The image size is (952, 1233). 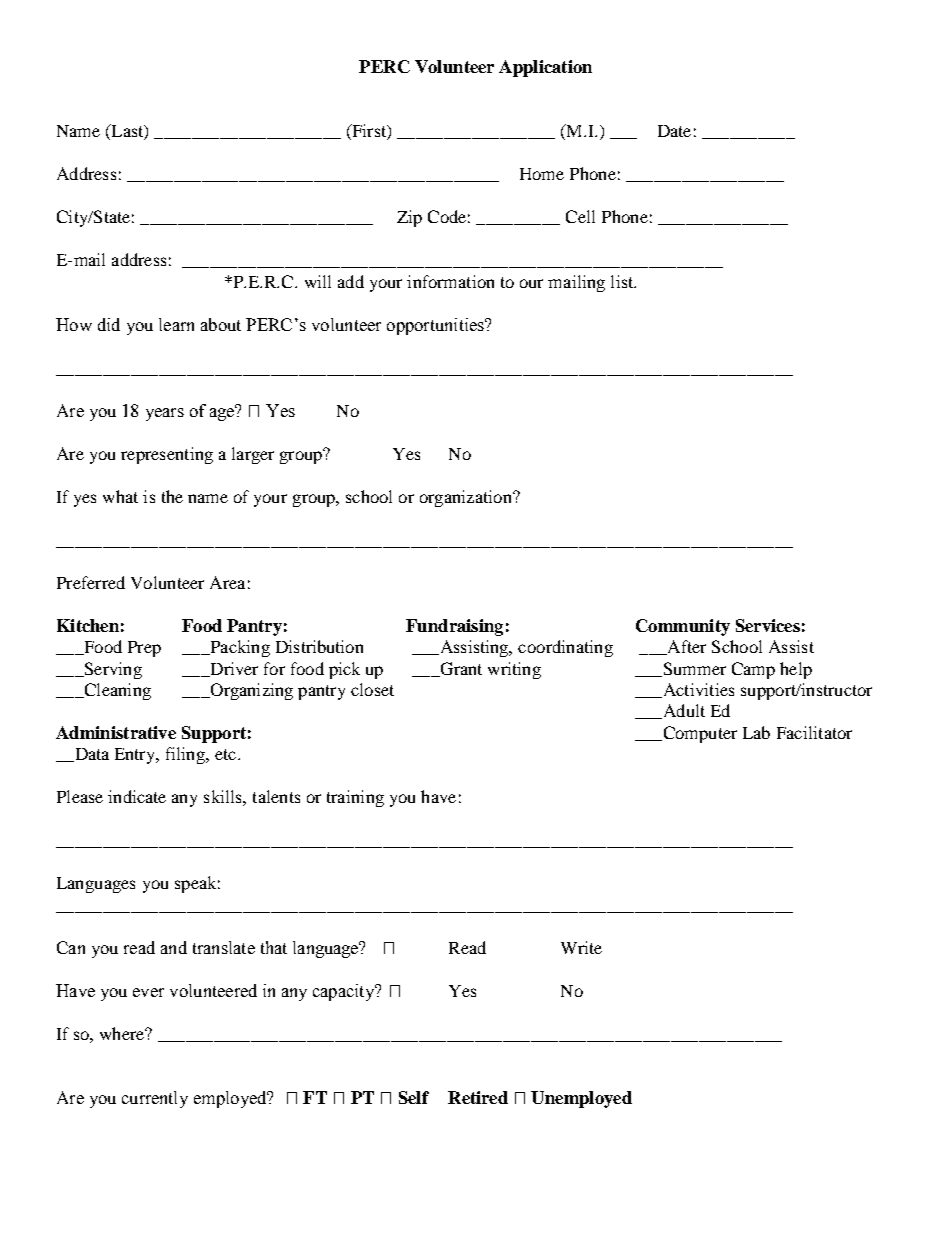 What do you see at coordinates (165, 414) in the screenshot?
I see `years` at bounding box center [165, 414].
